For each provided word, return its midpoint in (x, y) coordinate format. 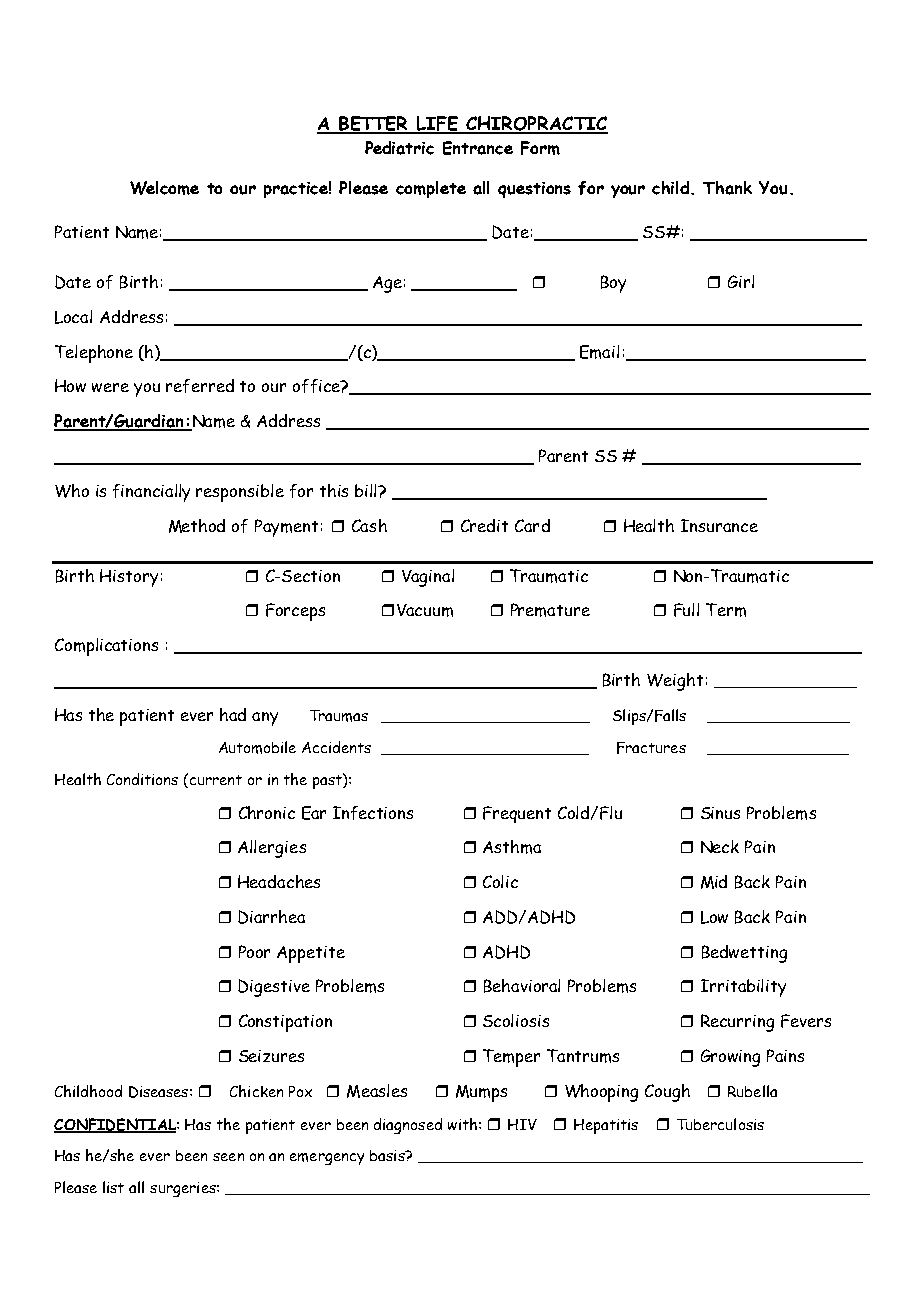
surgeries (184, 1189)
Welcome (164, 188)
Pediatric (399, 148)
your (628, 191)
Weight (675, 682)
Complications (106, 647)
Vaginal (428, 578)
